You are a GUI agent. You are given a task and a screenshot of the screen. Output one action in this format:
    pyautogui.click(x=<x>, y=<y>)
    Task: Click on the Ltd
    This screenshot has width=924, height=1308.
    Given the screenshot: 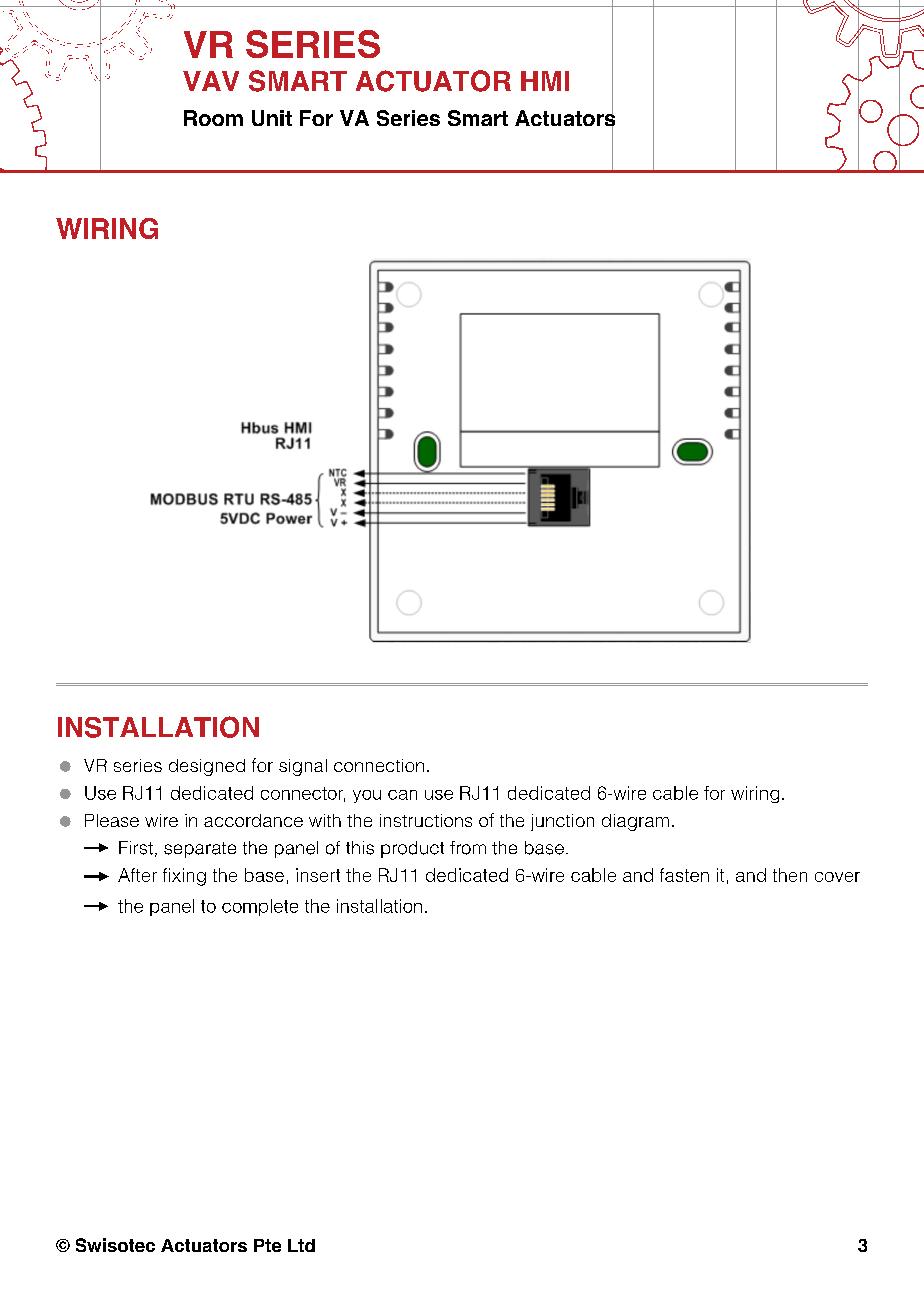 What is the action you would take?
    pyautogui.click(x=301, y=1245)
